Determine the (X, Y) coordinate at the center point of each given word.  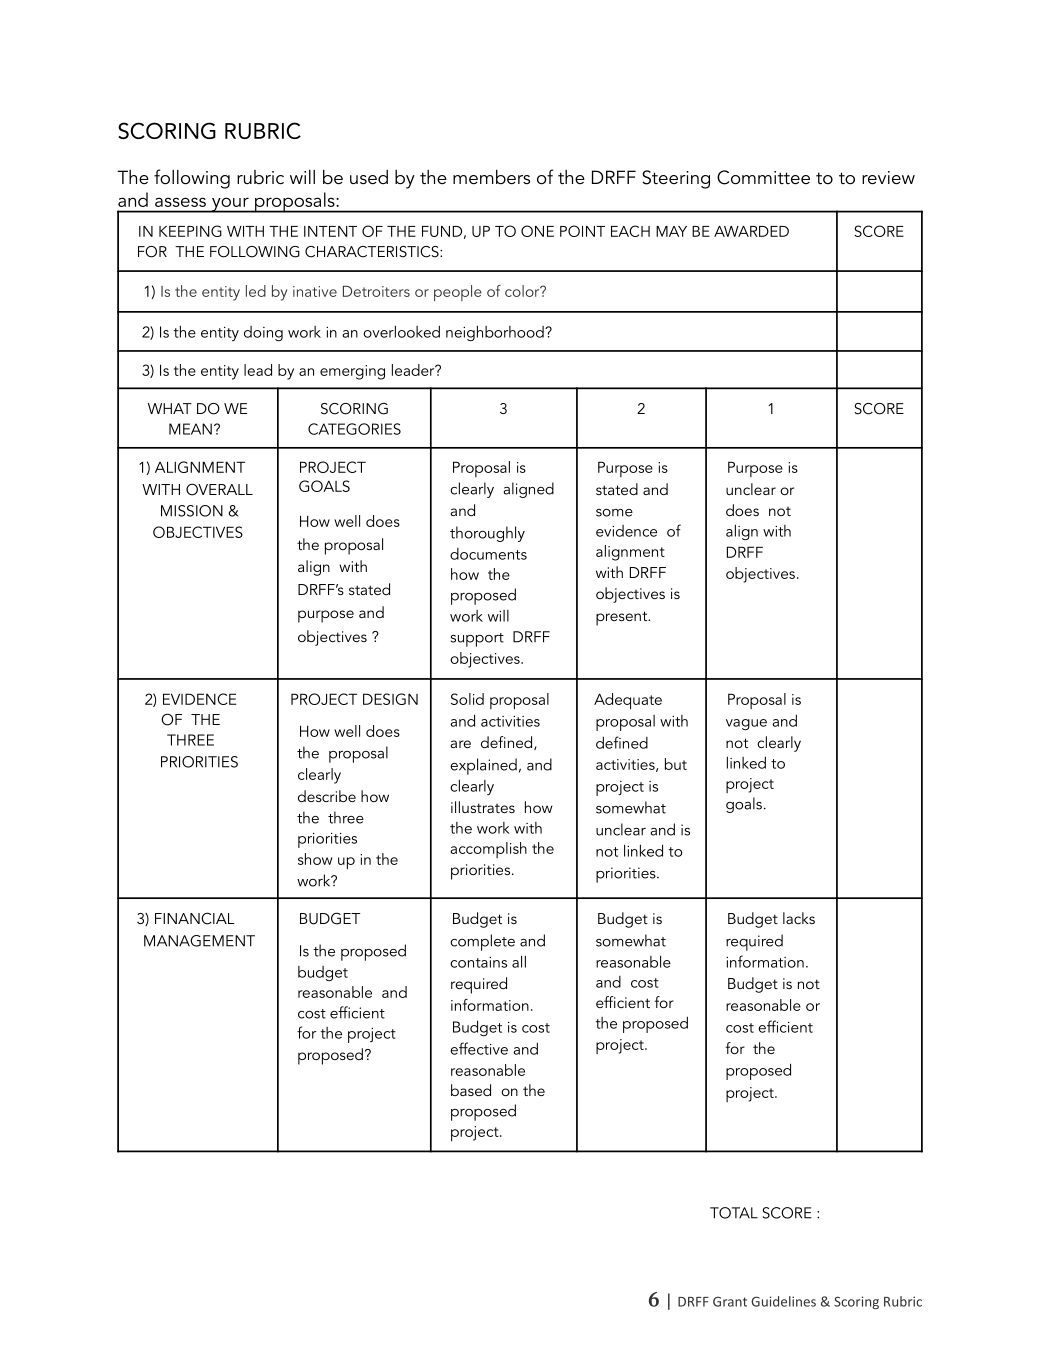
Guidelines (783, 1301)
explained (483, 766)
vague (746, 724)
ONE (537, 231)
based (471, 1090)
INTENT (330, 231)
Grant (730, 1301)
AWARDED (751, 231)
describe (327, 796)
